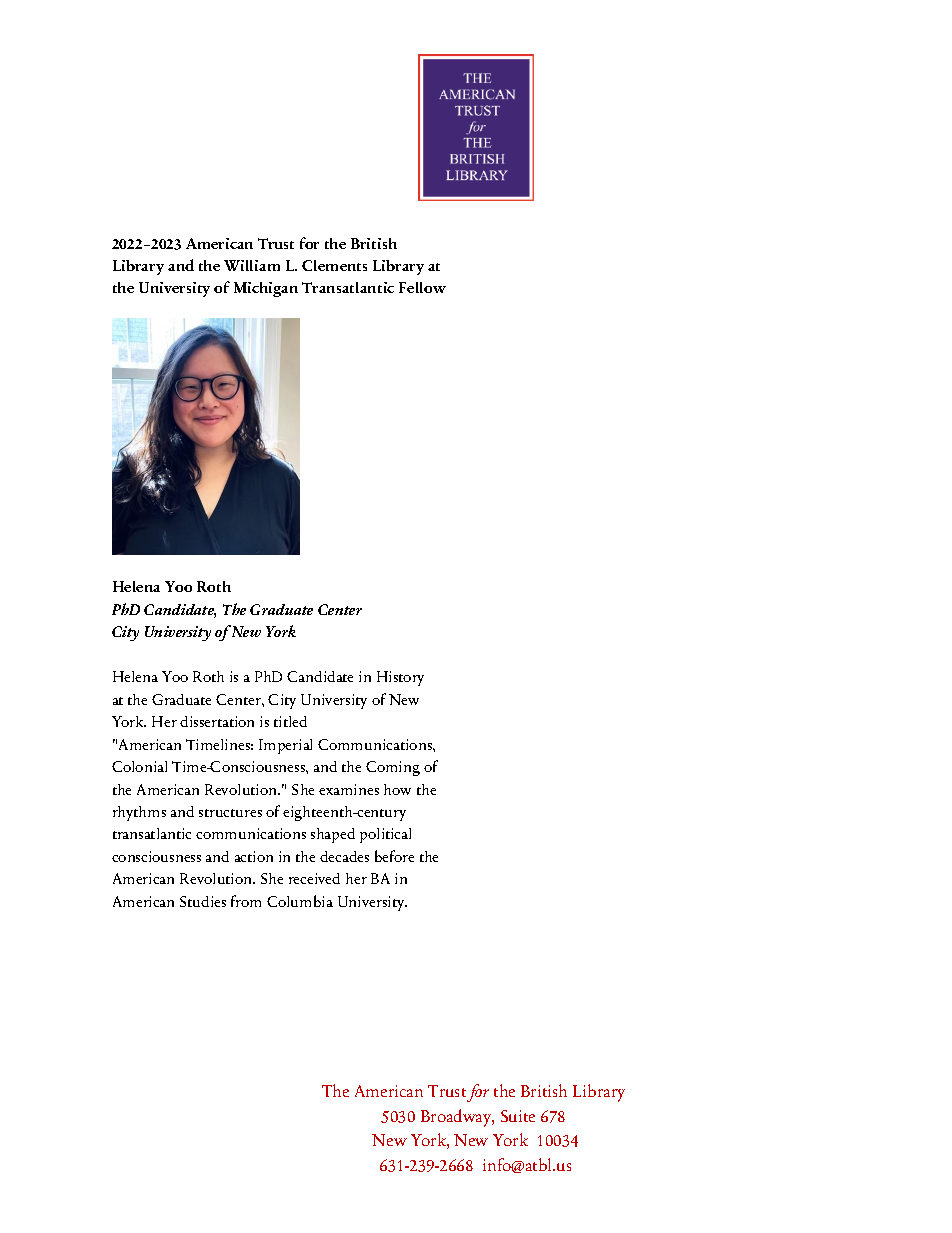 This page has width=952, height=1233. I want to click on Michigan, so click(266, 289).
